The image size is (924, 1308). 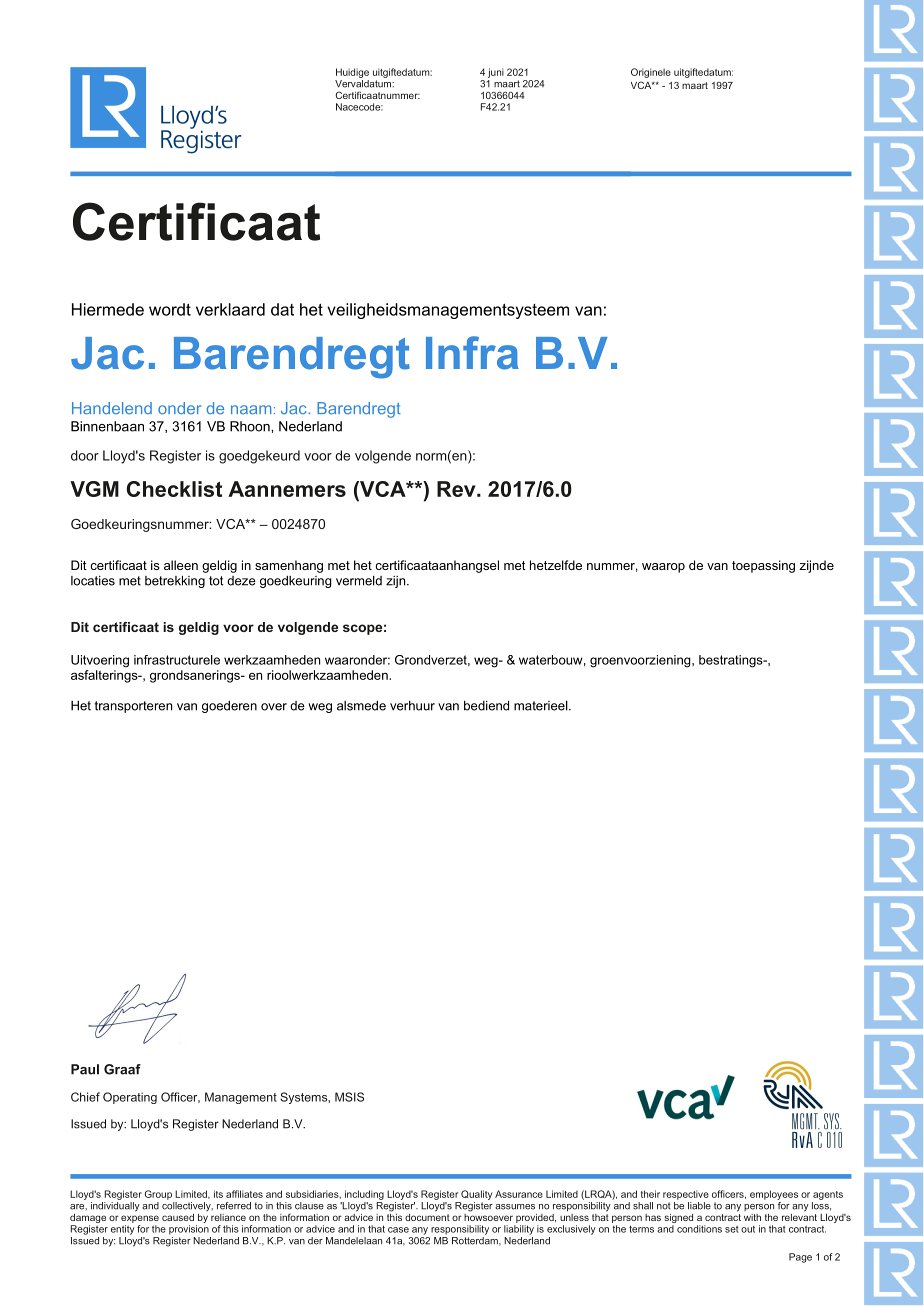 What do you see at coordinates (496, 73) in the document?
I see `juni` at bounding box center [496, 73].
